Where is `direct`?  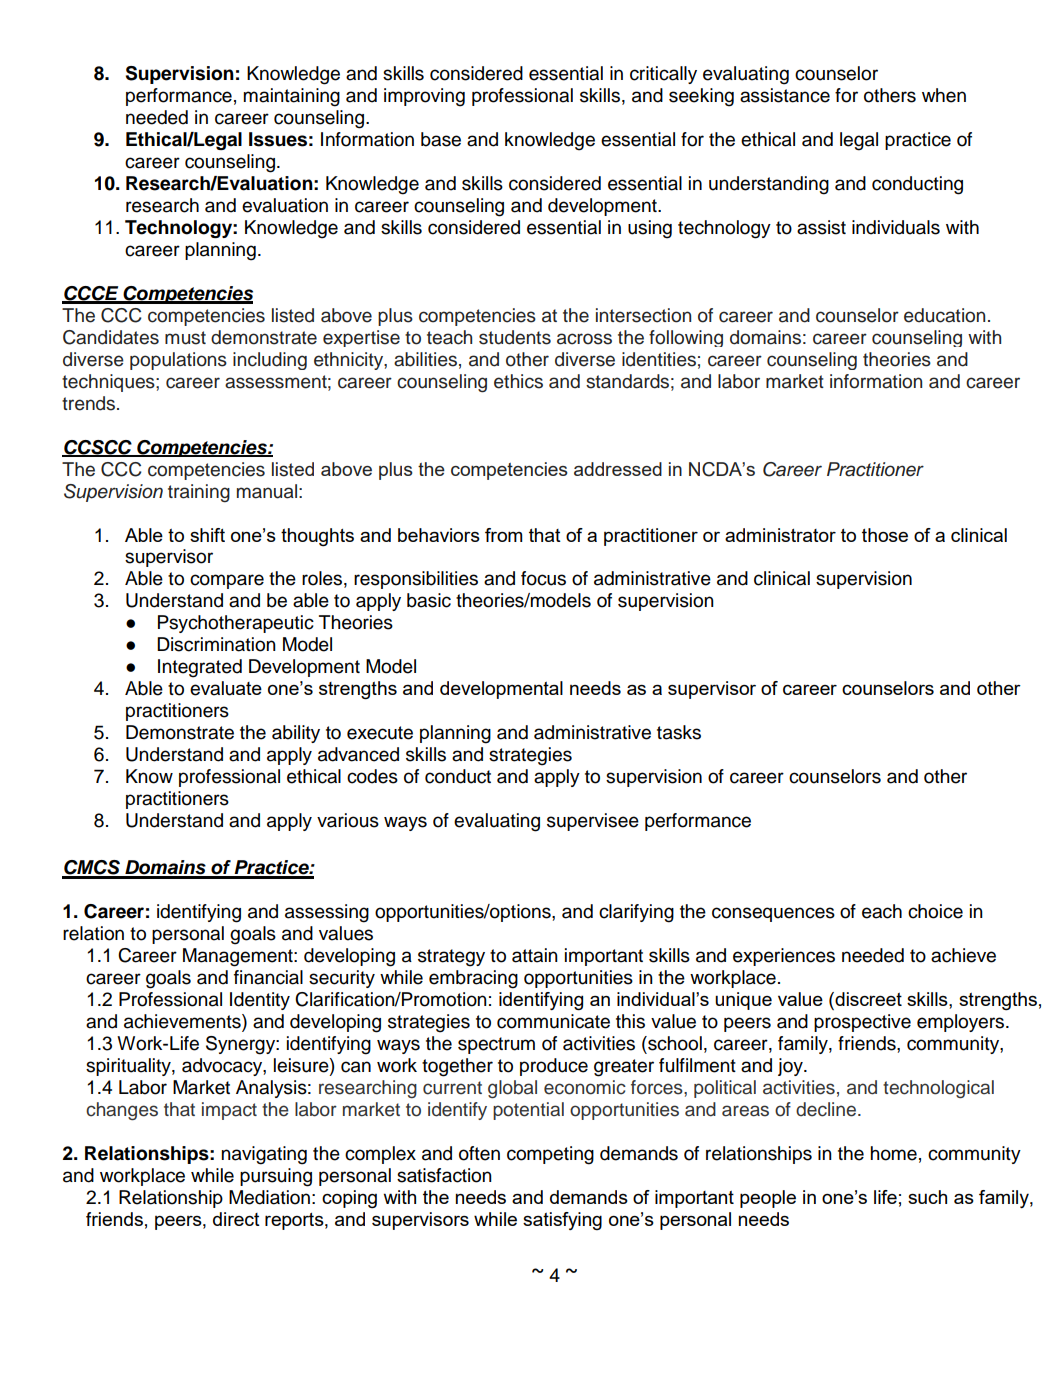 direct is located at coordinates (236, 1219).
